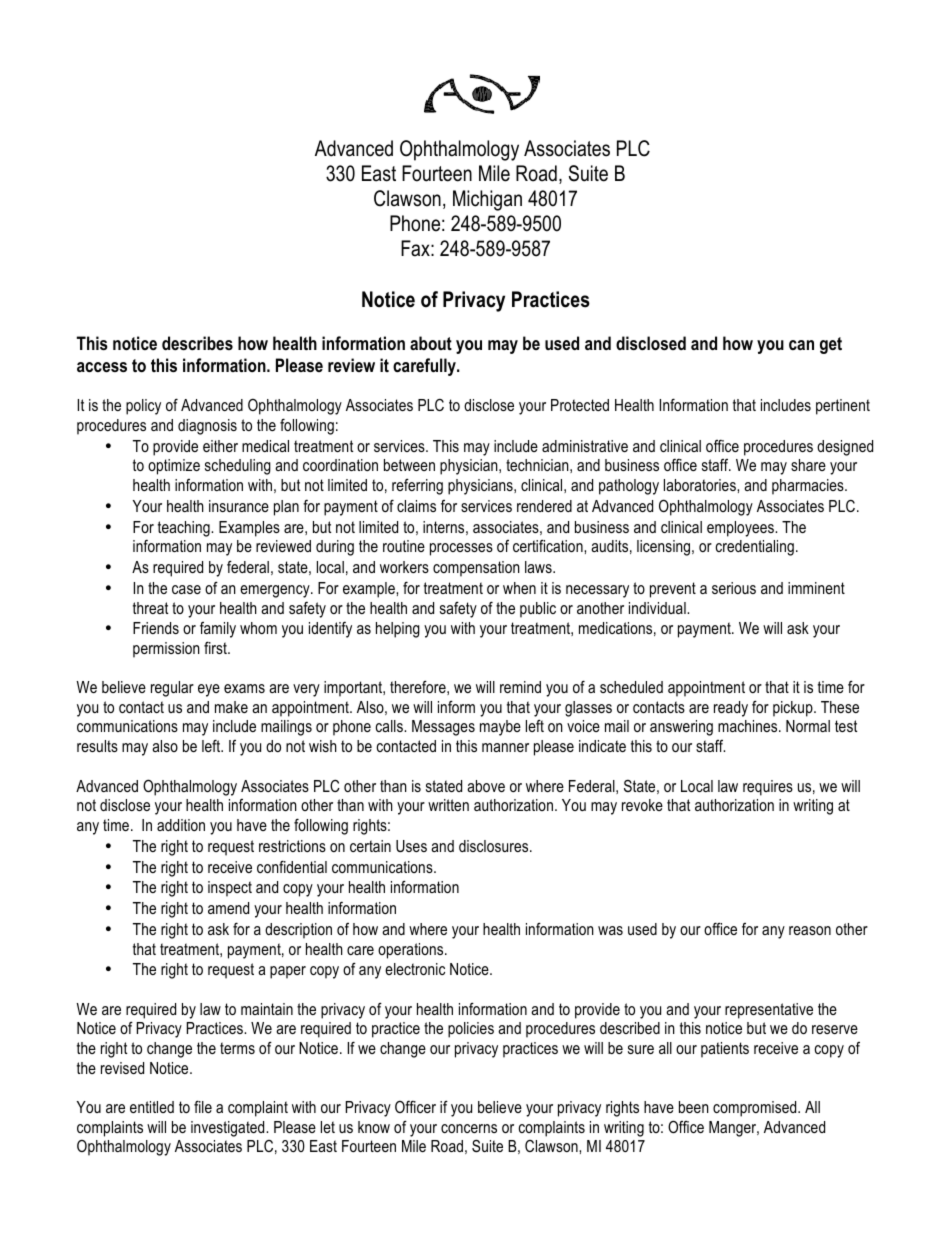  What do you see at coordinates (220, 446) in the page?
I see `either` at bounding box center [220, 446].
